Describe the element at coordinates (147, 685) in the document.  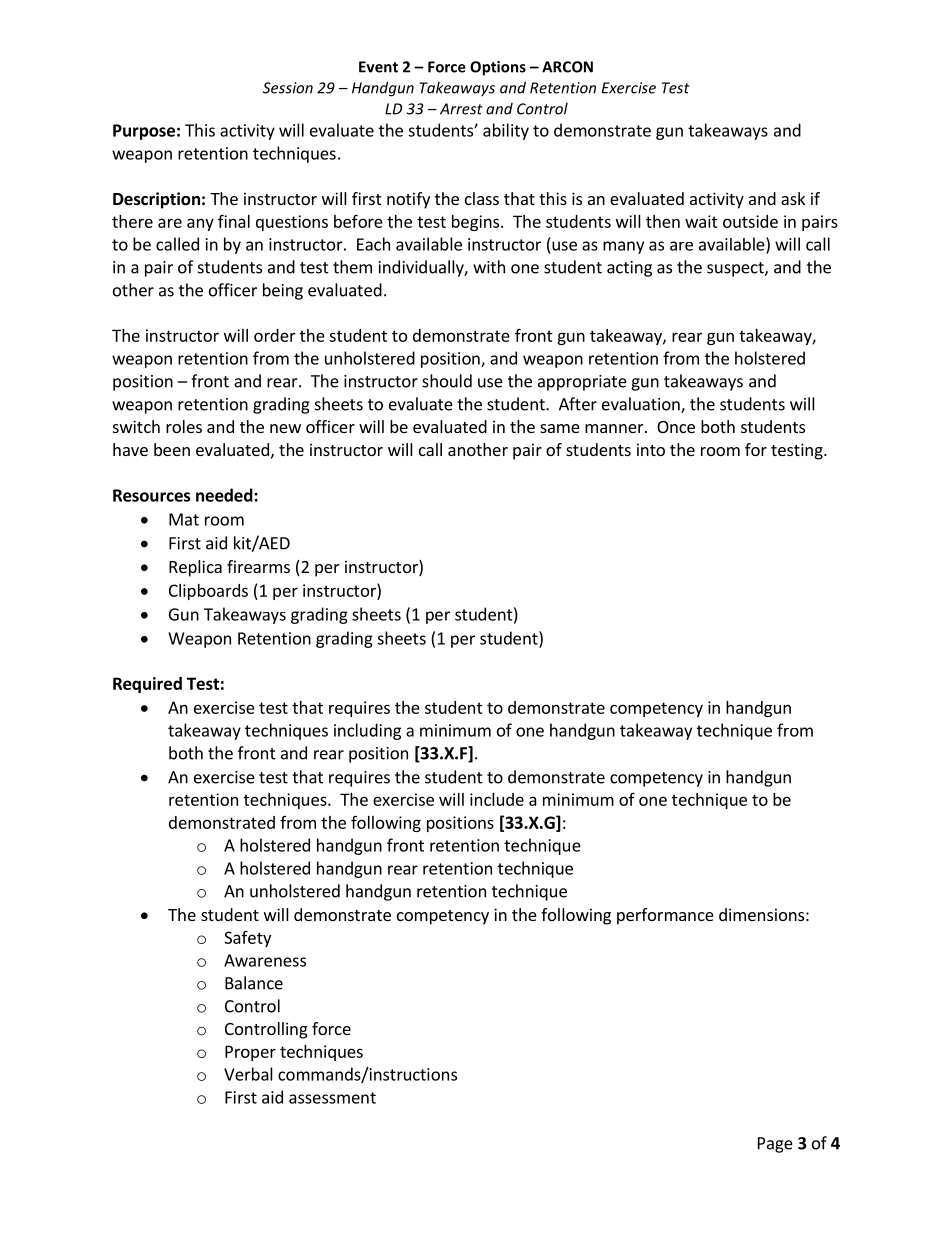
I see `Required` at that location.
